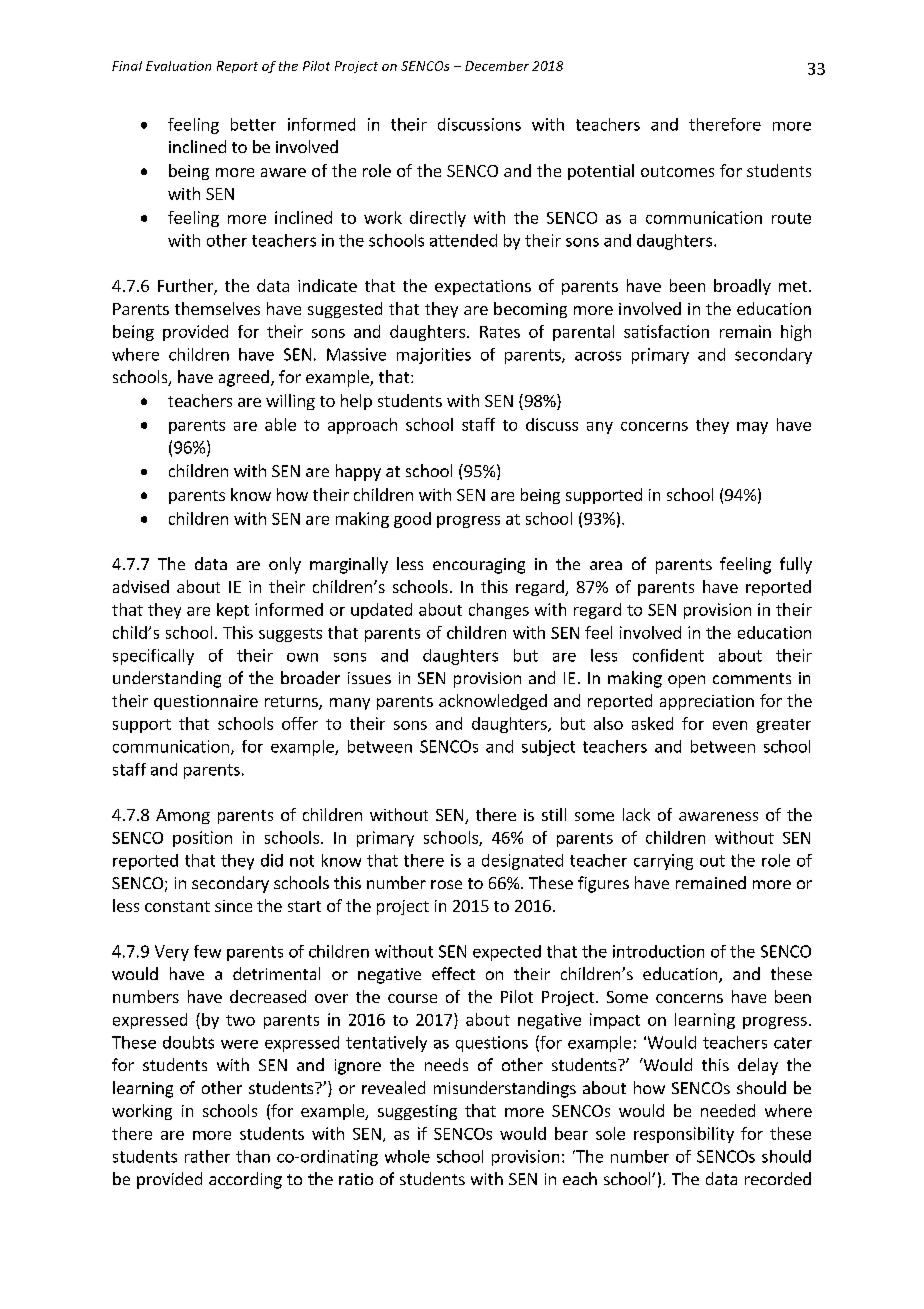  I want to click on confident, so click(668, 655).
